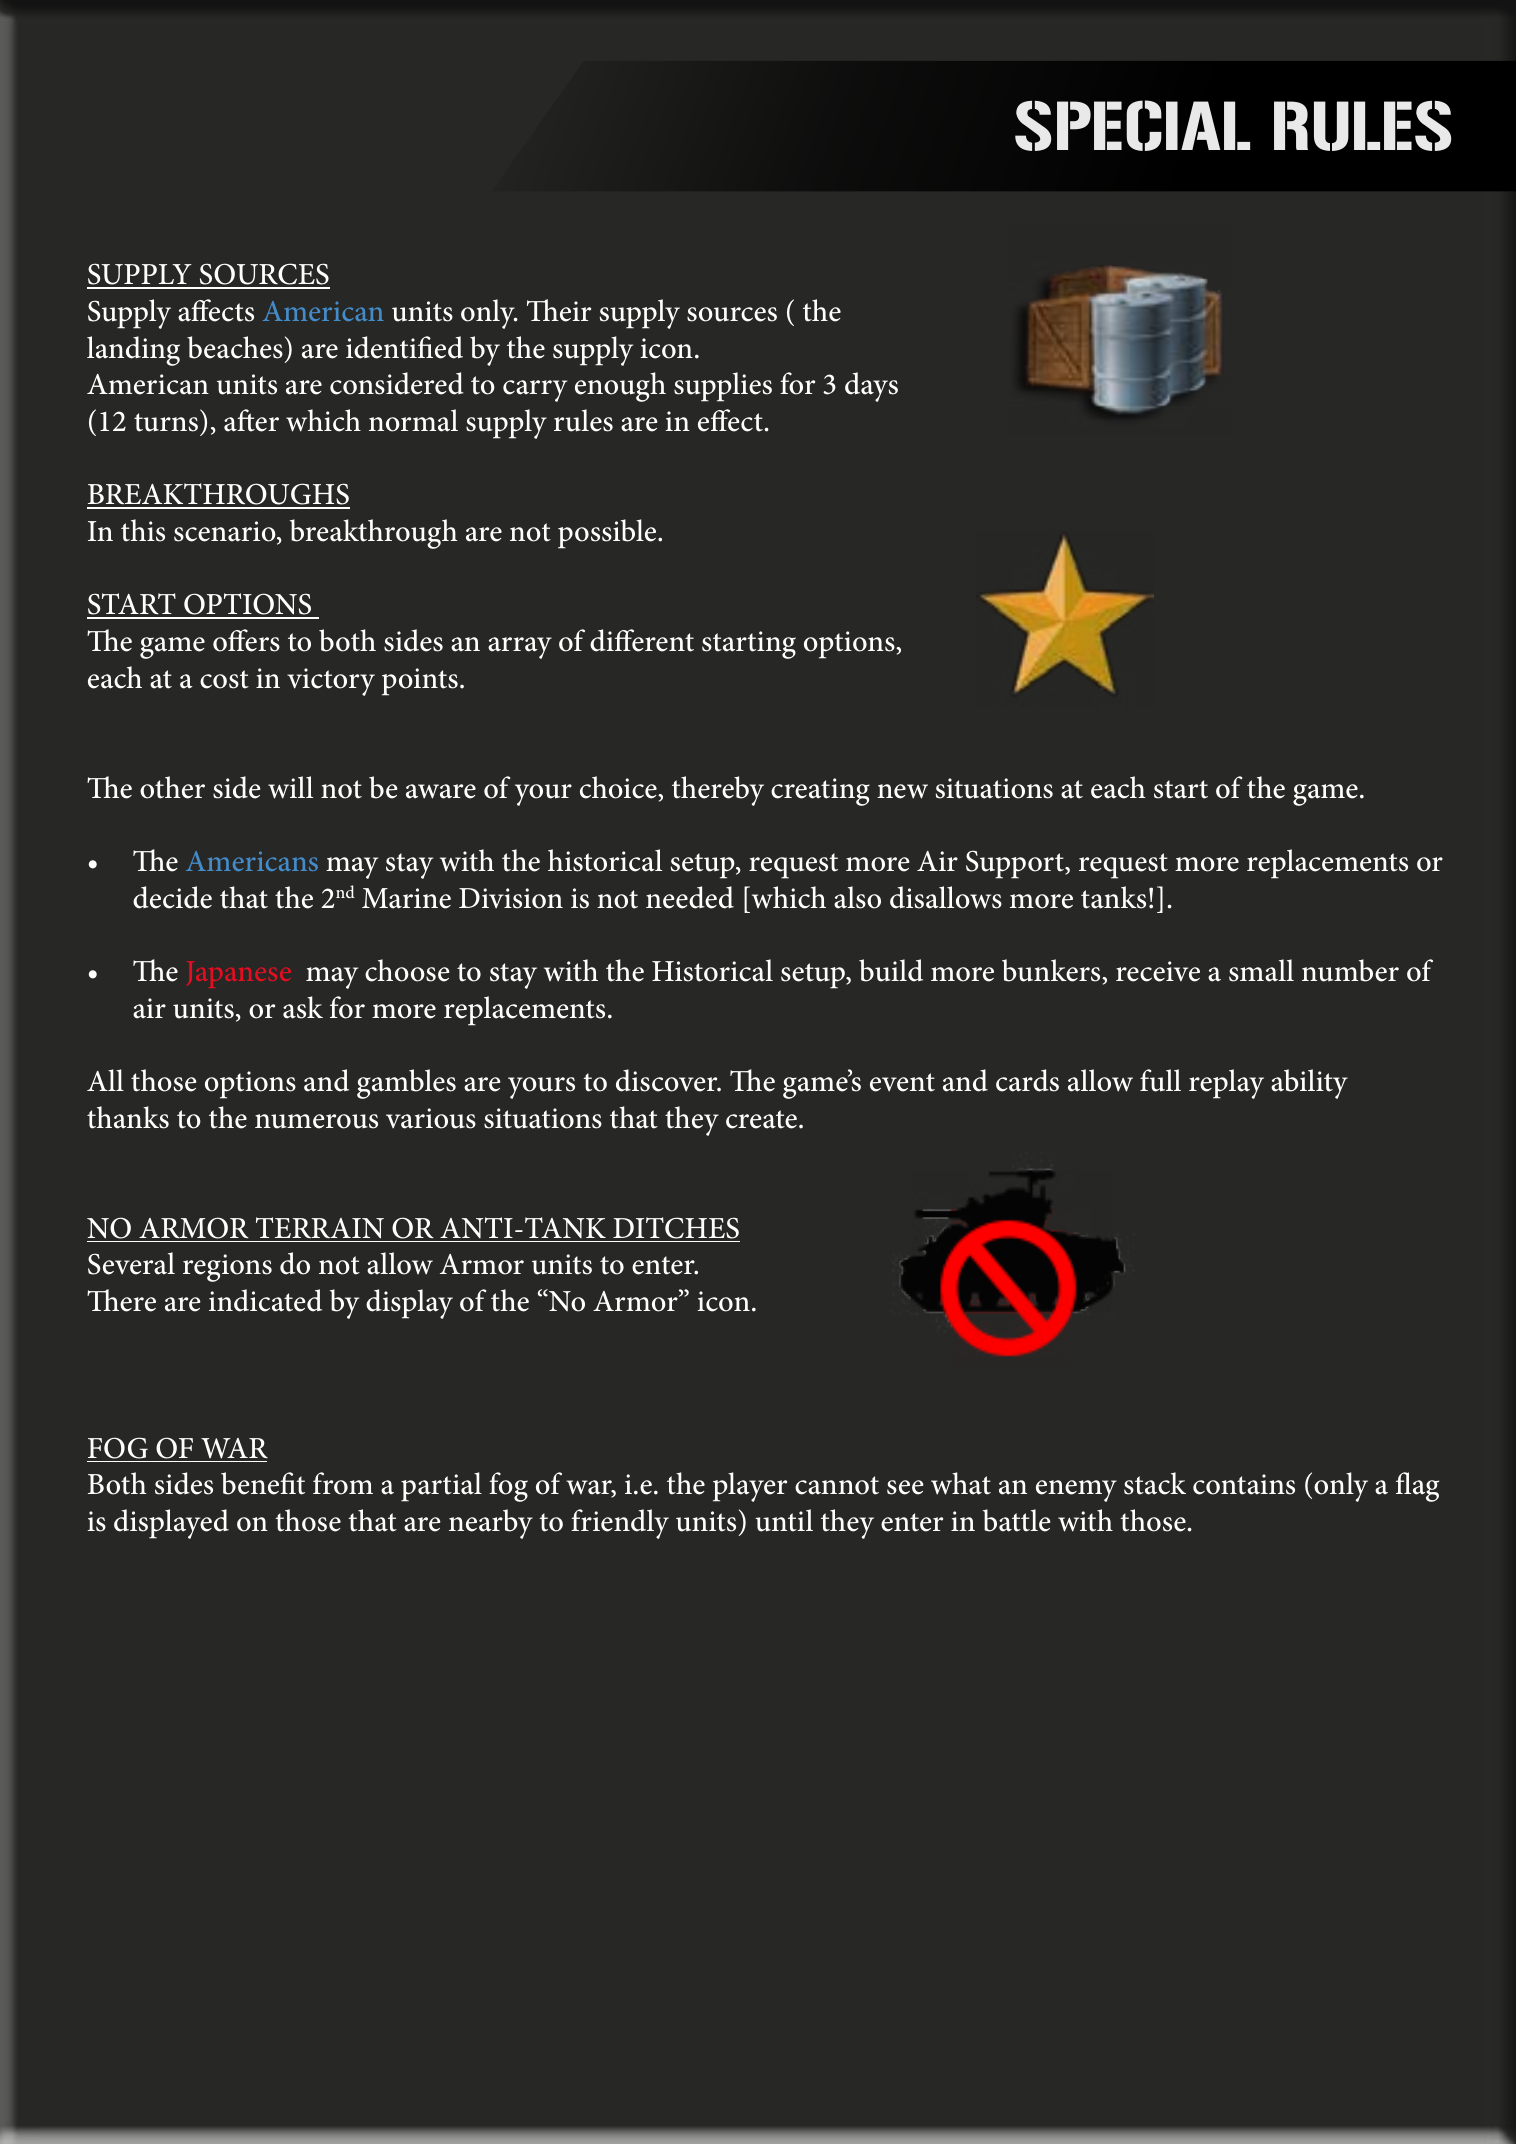  What do you see at coordinates (559, 310) in the page?
I see `Their` at bounding box center [559, 310].
